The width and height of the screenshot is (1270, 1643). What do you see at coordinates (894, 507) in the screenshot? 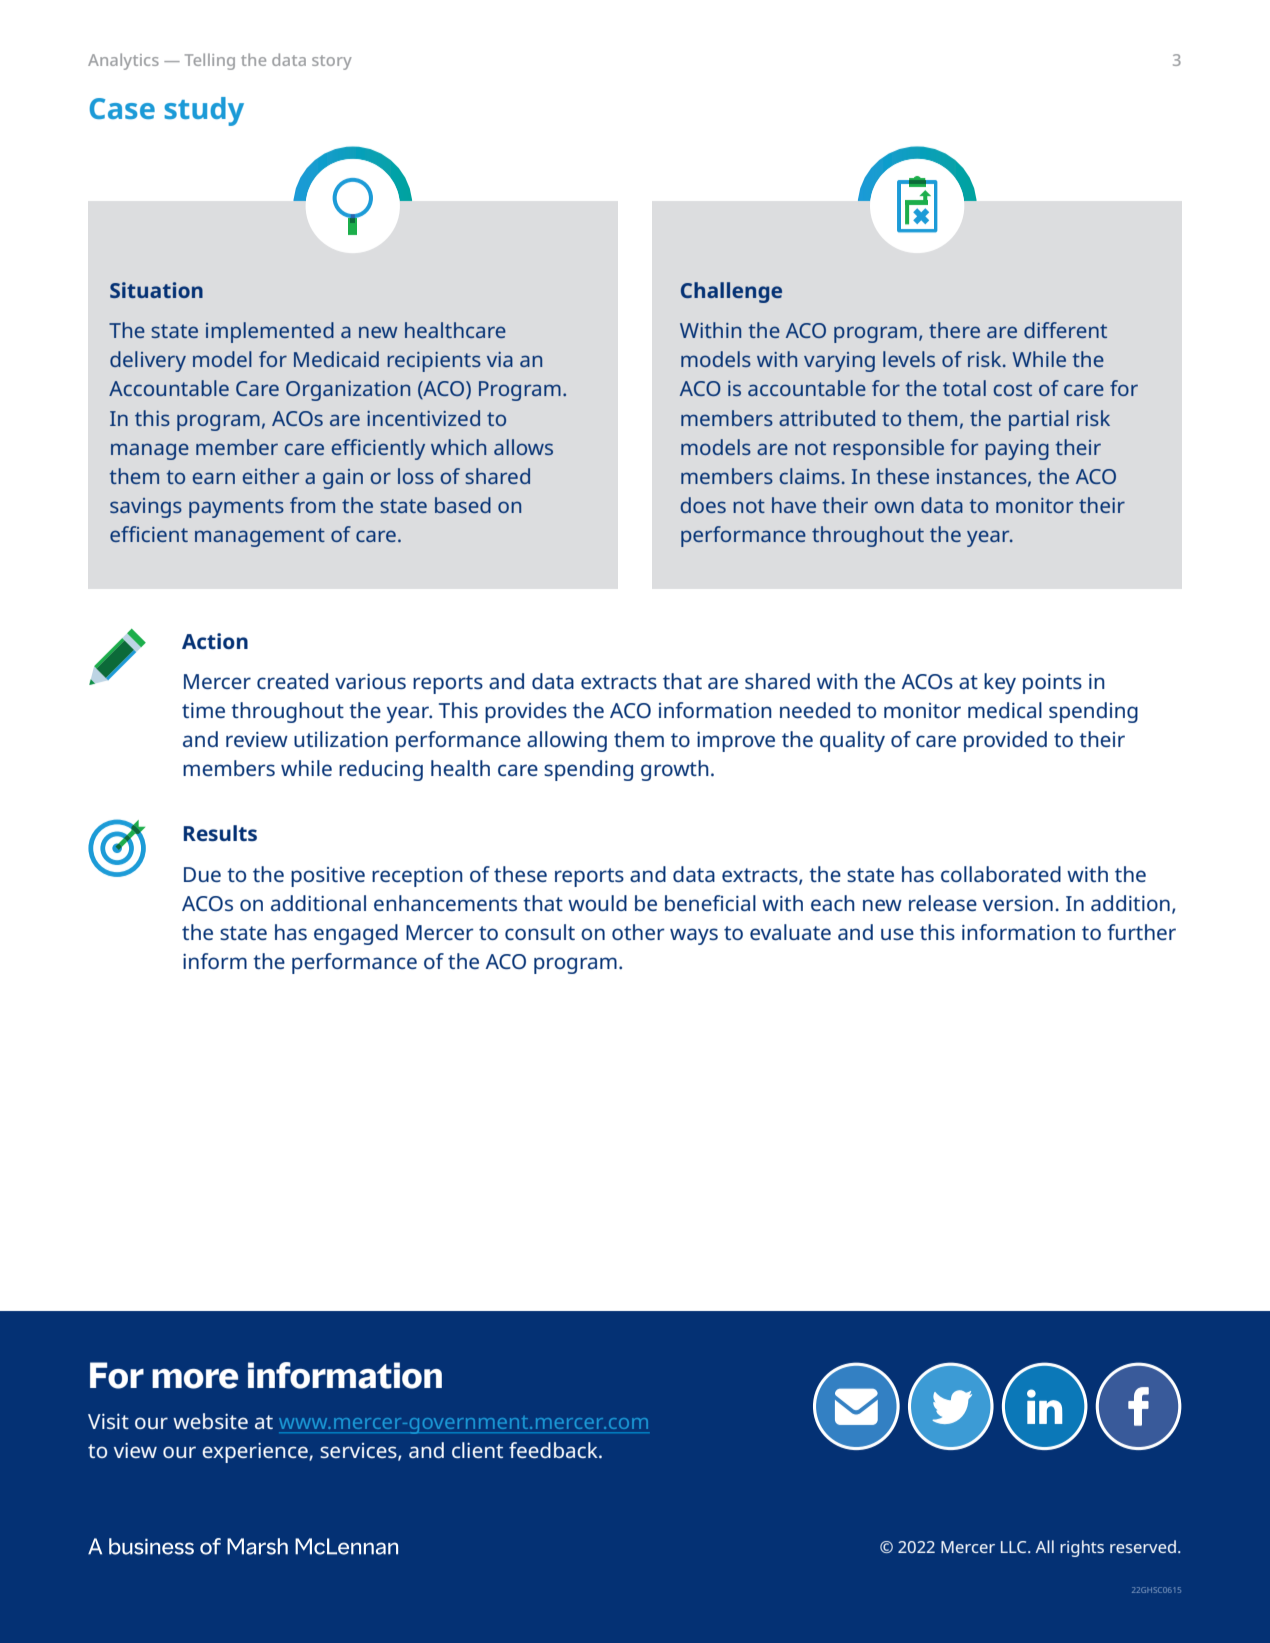
I see `own` at bounding box center [894, 507].
